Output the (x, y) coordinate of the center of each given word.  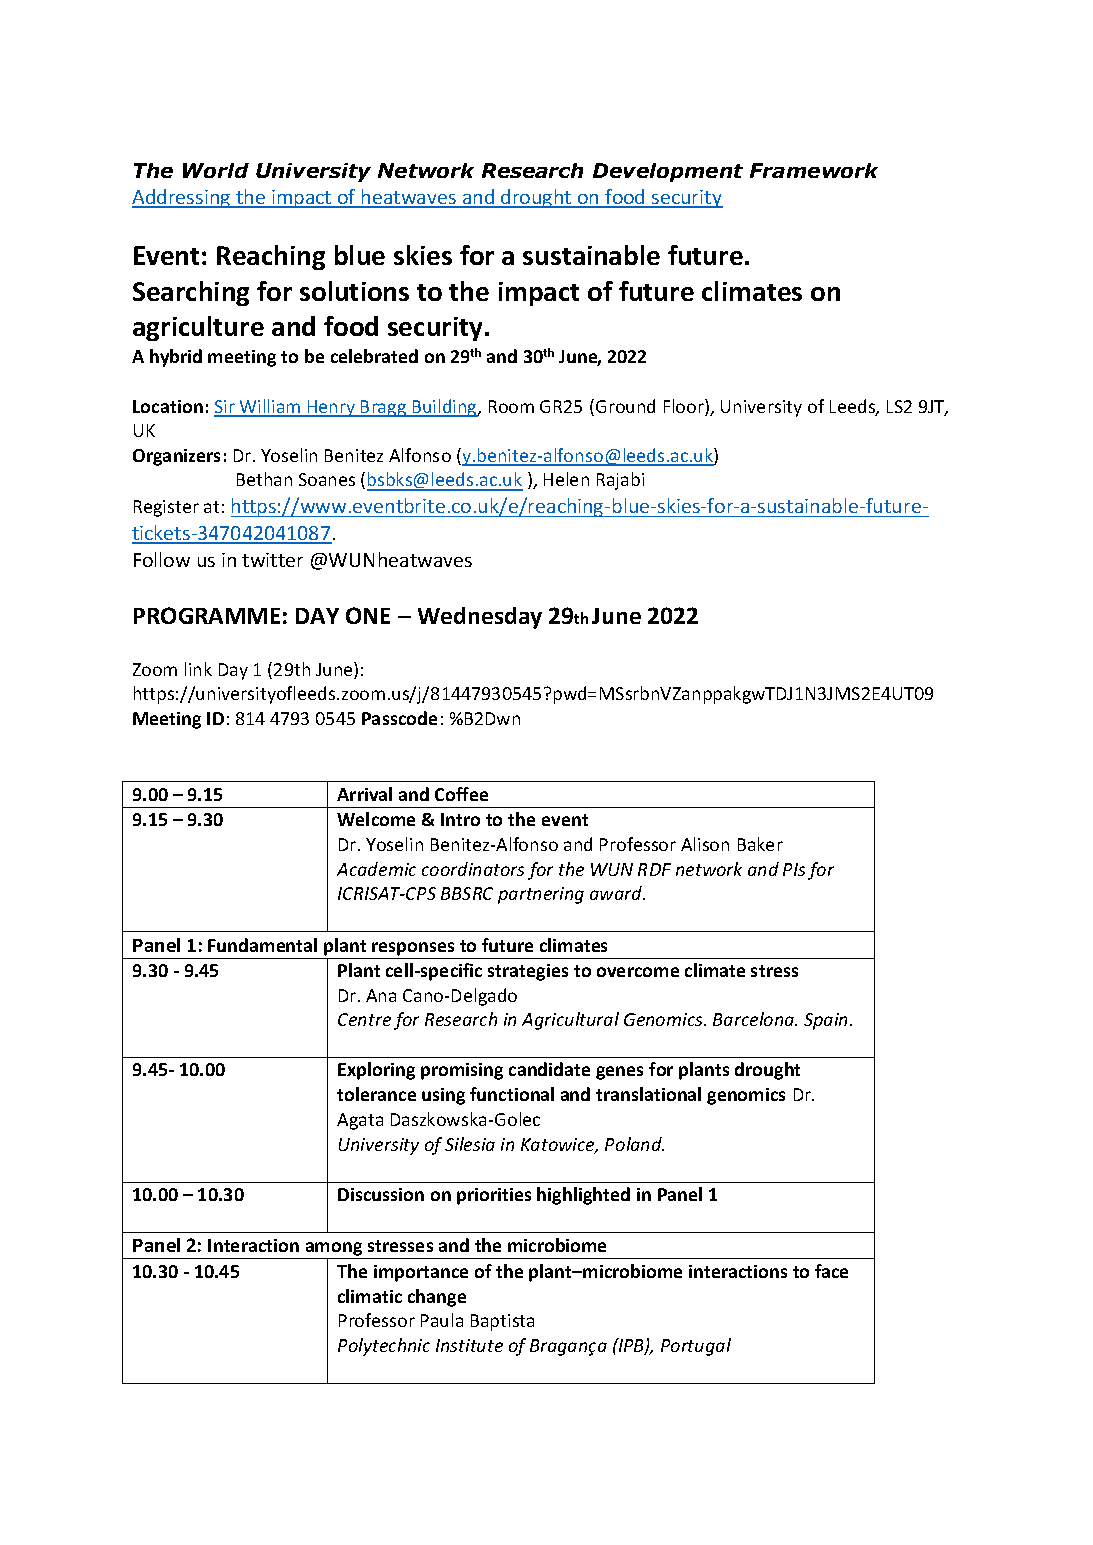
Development (668, 172)
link (198, 669)
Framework (814, 170)
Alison (705, 844)
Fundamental (262, 945)
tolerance (376, 1094)
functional (512, 1094)
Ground (625, 406)
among (334, 1250)
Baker (760, 844)
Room (511, 406)
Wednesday (480, 618)
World (216, 170)
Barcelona (755, 1019)
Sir (225, 408)
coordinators (473, 869)
